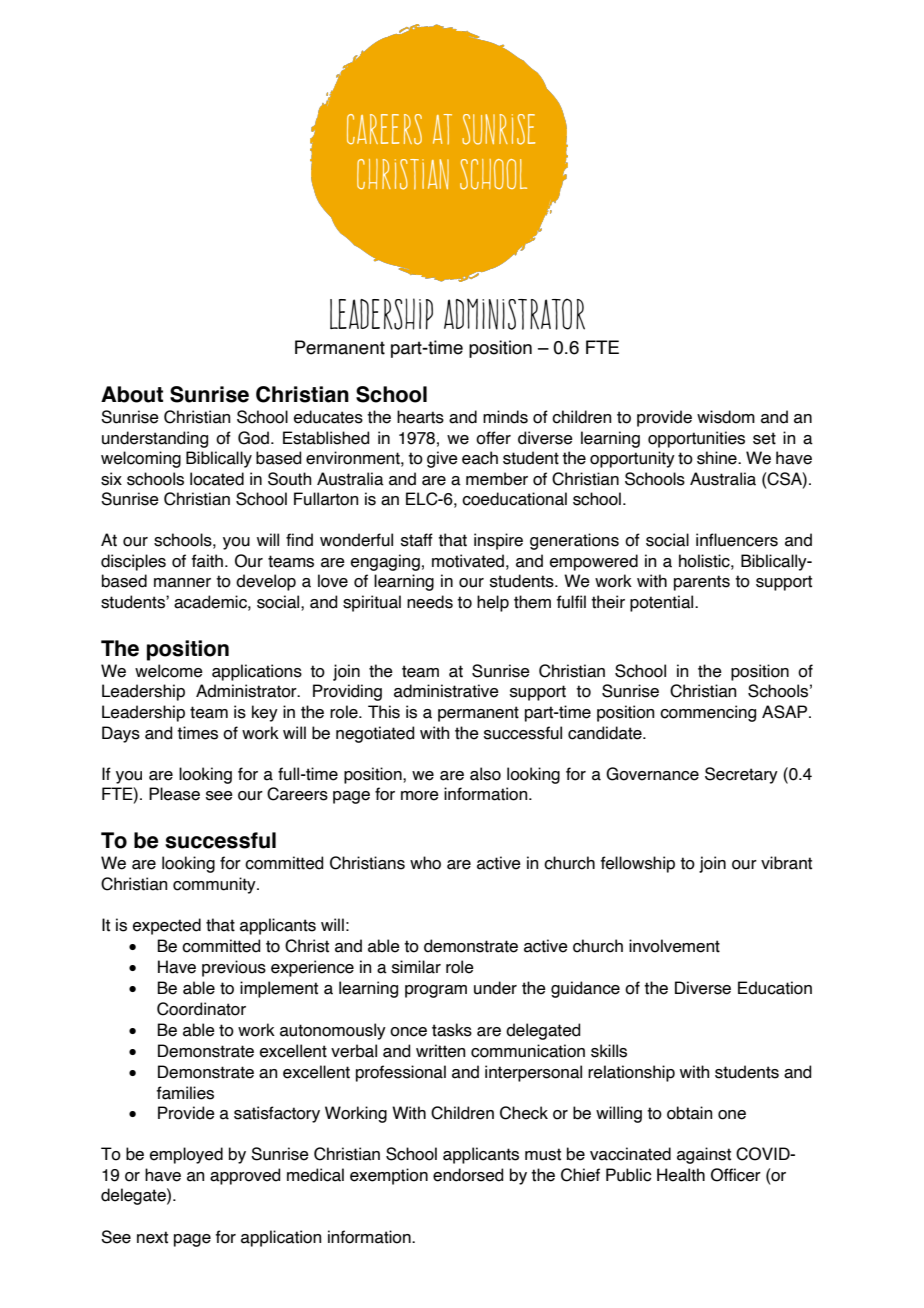 This screenshot has height=1308, width=924. I want to click on God, so click(253, 438).
